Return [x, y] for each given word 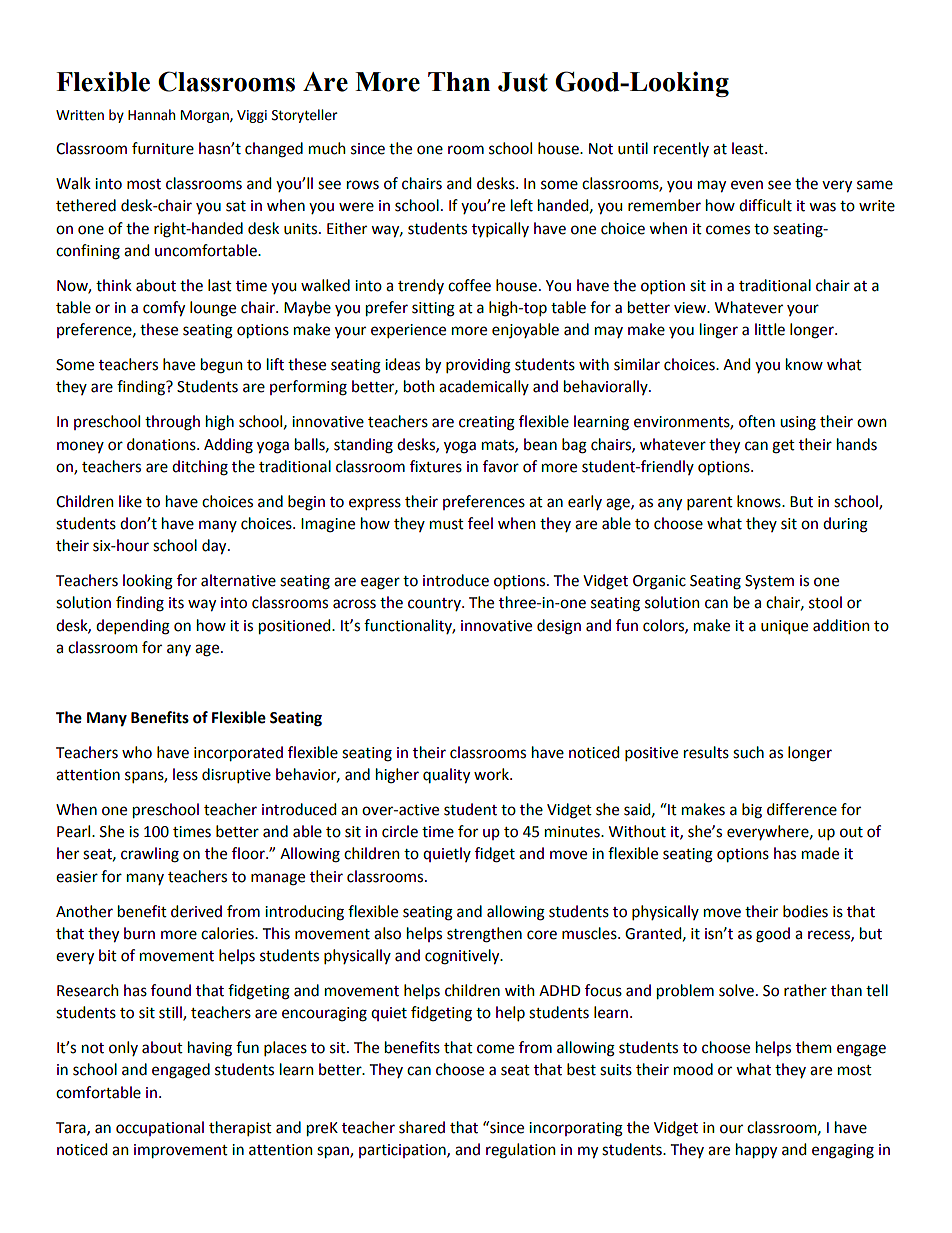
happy [756, 1150]
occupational [160, 1128]
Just [523, 82]
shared [422, 1127]
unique [784, 627]
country [435, 604]
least [749, 148]
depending [133, 627]
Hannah [151, 115]
